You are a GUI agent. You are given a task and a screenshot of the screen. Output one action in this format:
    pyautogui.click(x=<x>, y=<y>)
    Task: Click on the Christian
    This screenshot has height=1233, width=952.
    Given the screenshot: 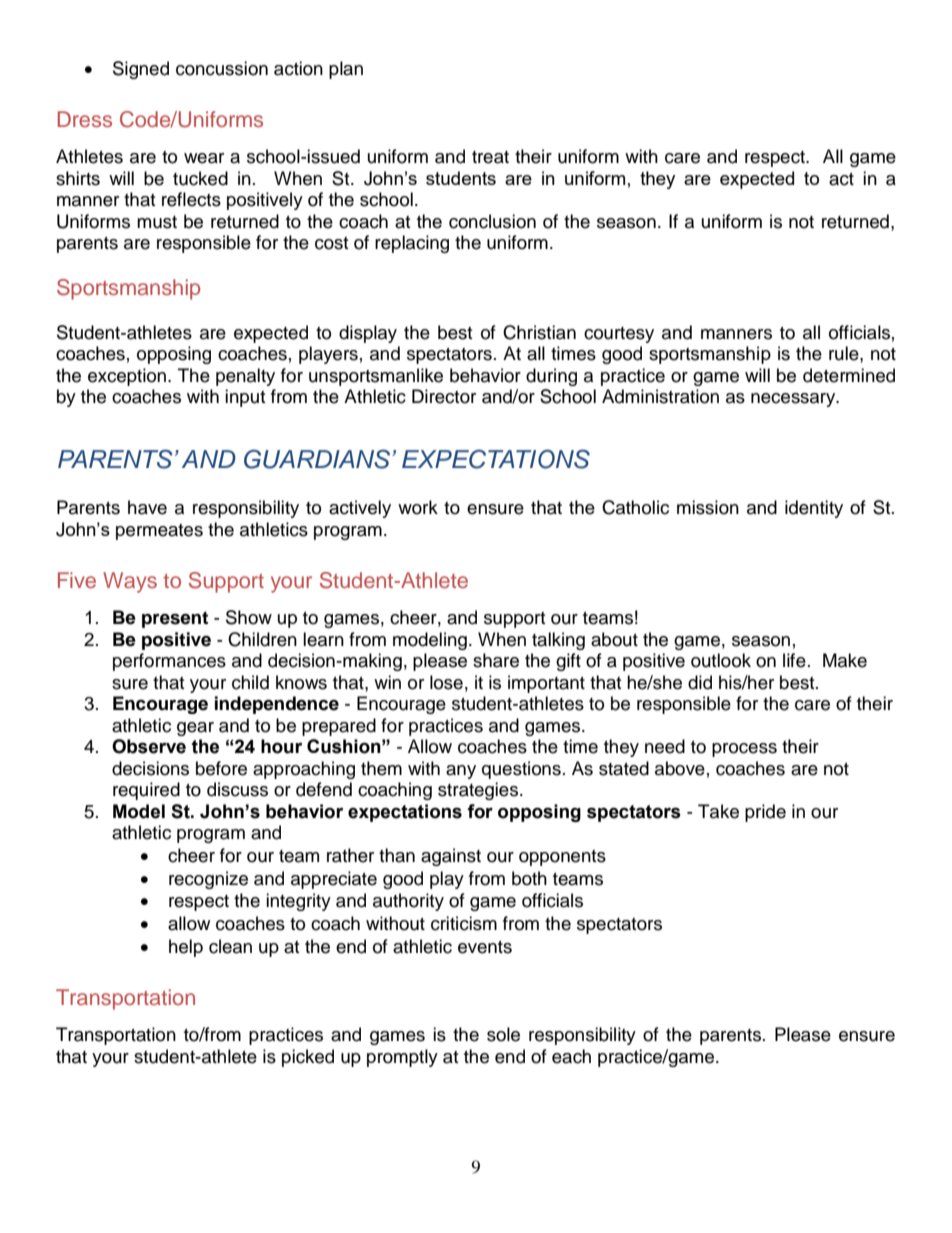 What is the action you would take?
    pyautogui.click(x=539, y=332)
